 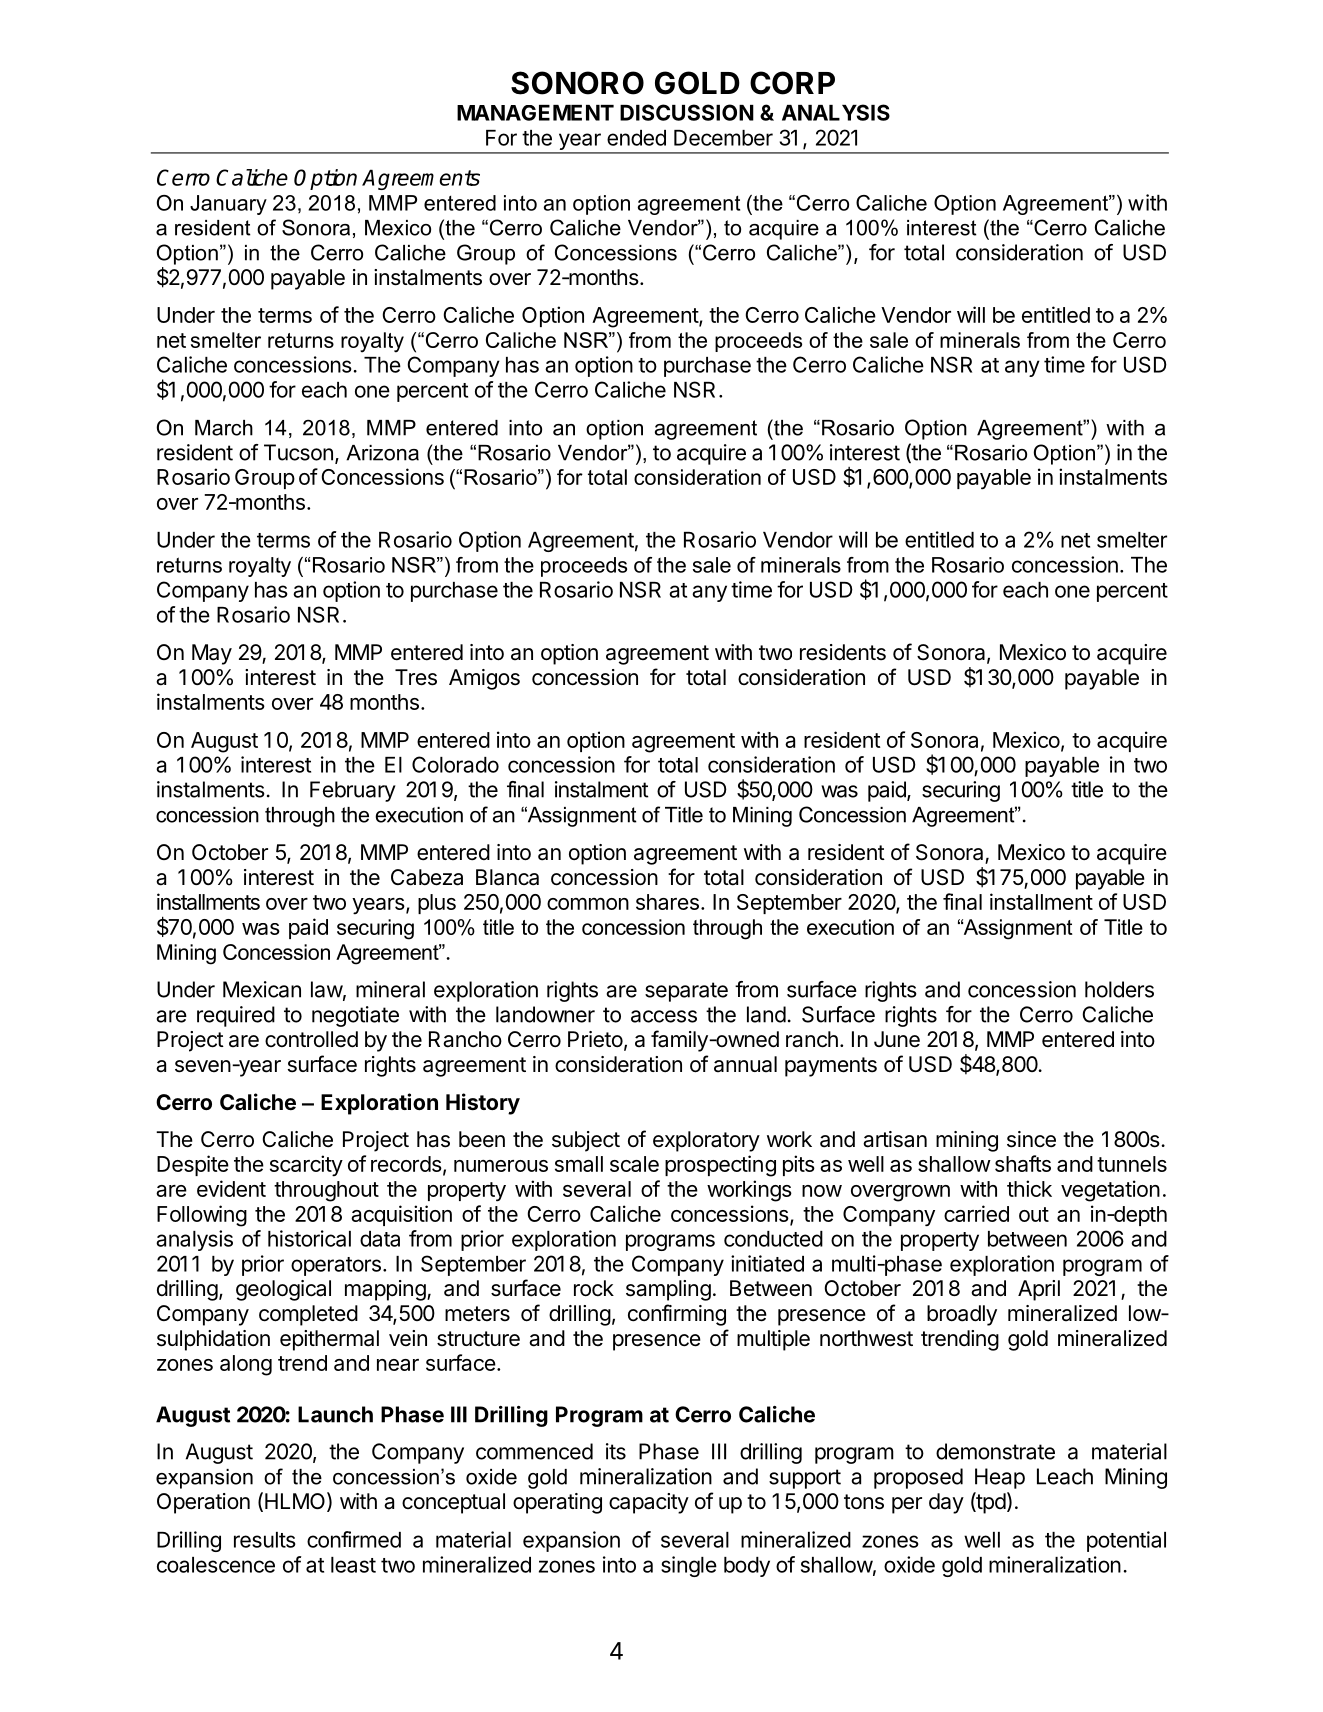 What do you see at coordinates (228, 205) in the screenshot?
I see `January` at bounding box center [228, 205].
